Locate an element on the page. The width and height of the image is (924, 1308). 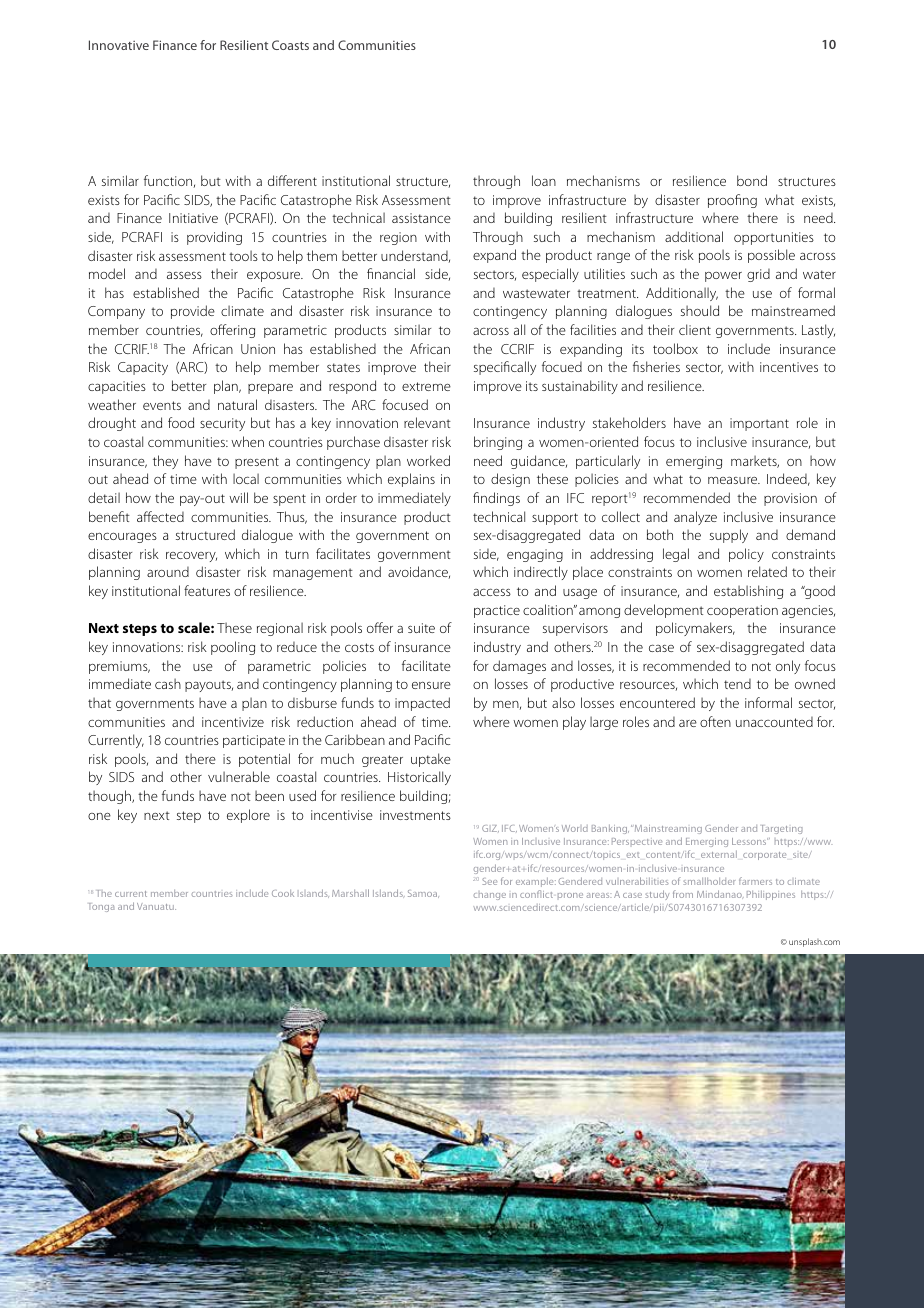
See is located at coordinates (489, 881).
